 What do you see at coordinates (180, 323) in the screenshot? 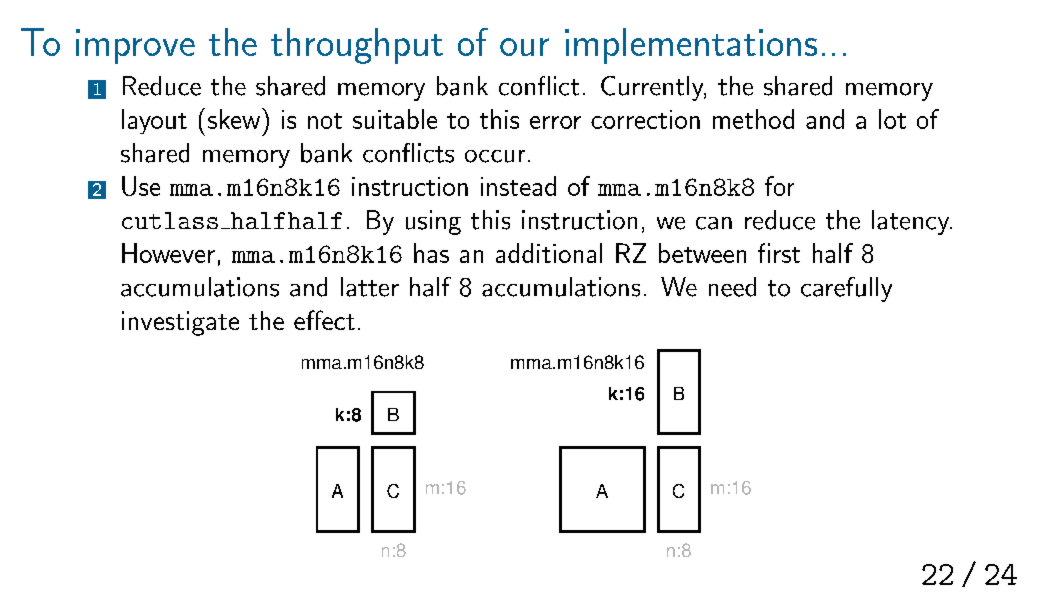
I see `investigate` at bounding box center [180, 323].
